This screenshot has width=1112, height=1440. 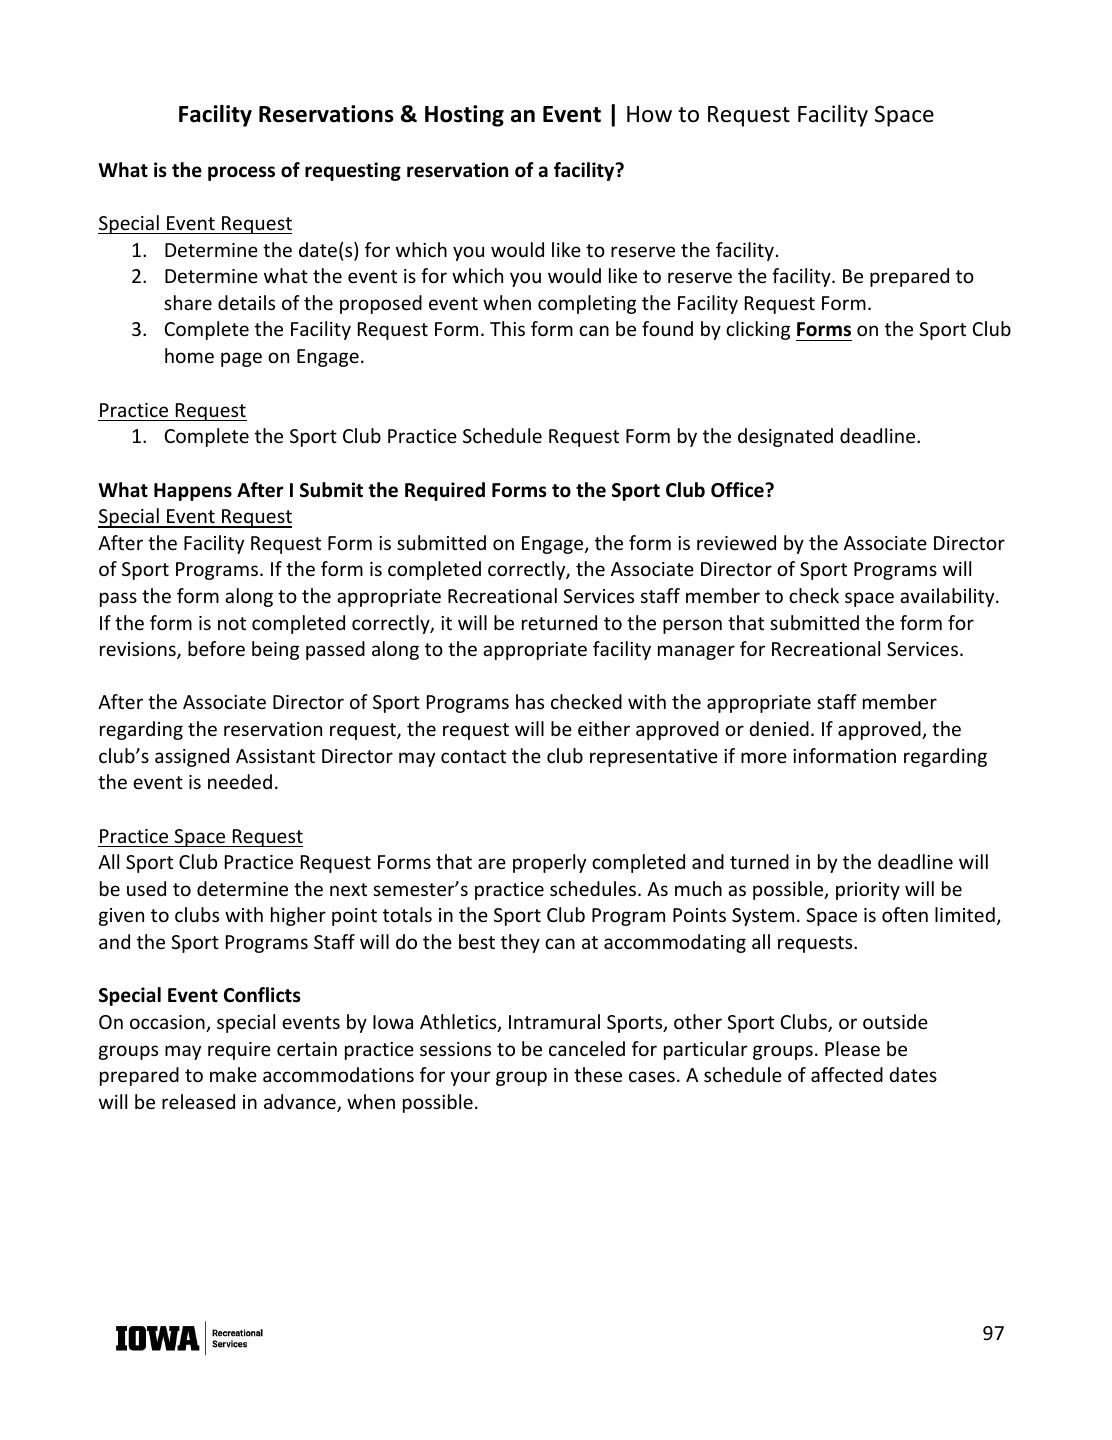 What do you see at coordinates (216, 648) in the screenshot?
I see `before` at bounding box center [216, 648].
